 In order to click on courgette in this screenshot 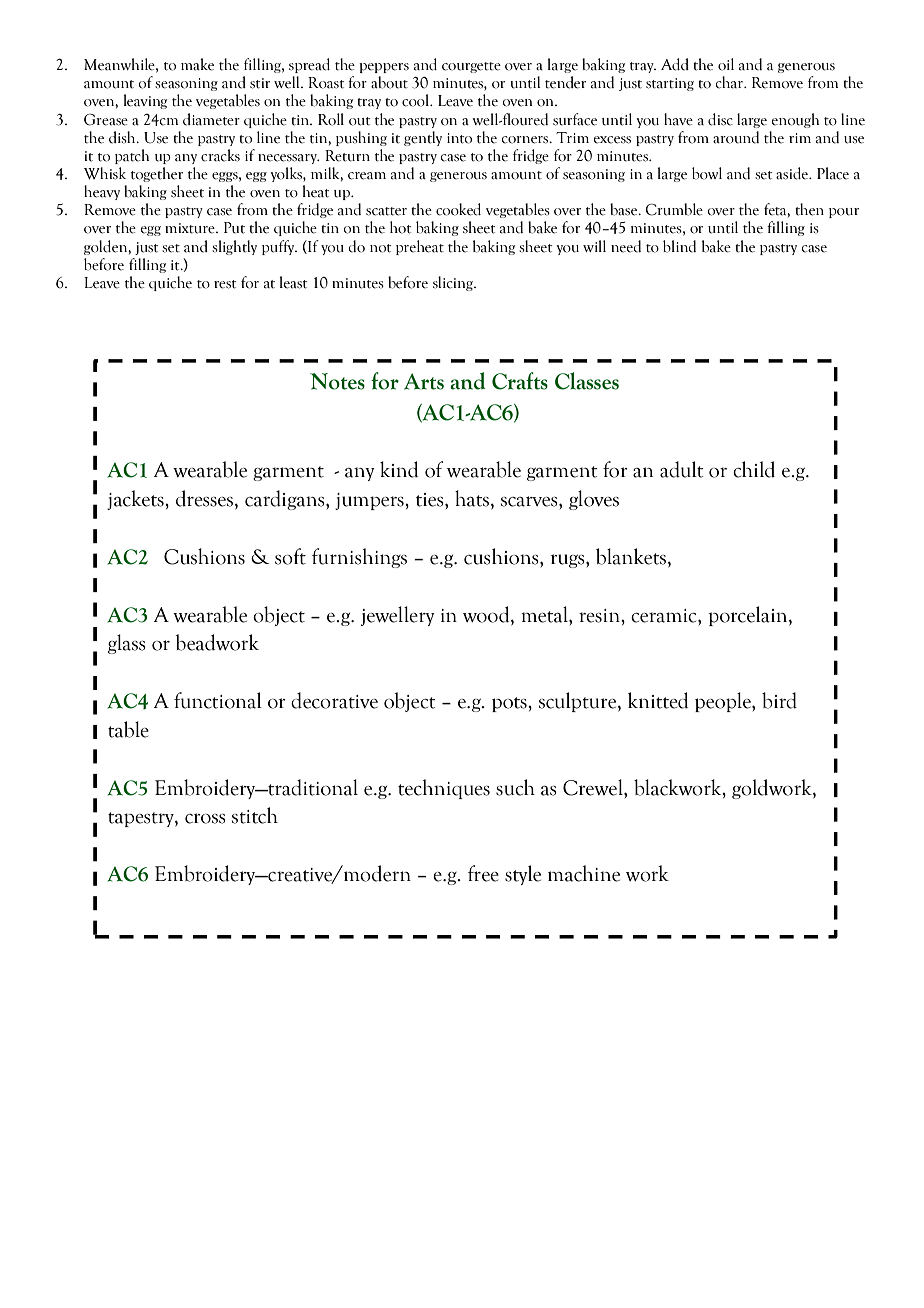, I will do `click(471, 67)`.
